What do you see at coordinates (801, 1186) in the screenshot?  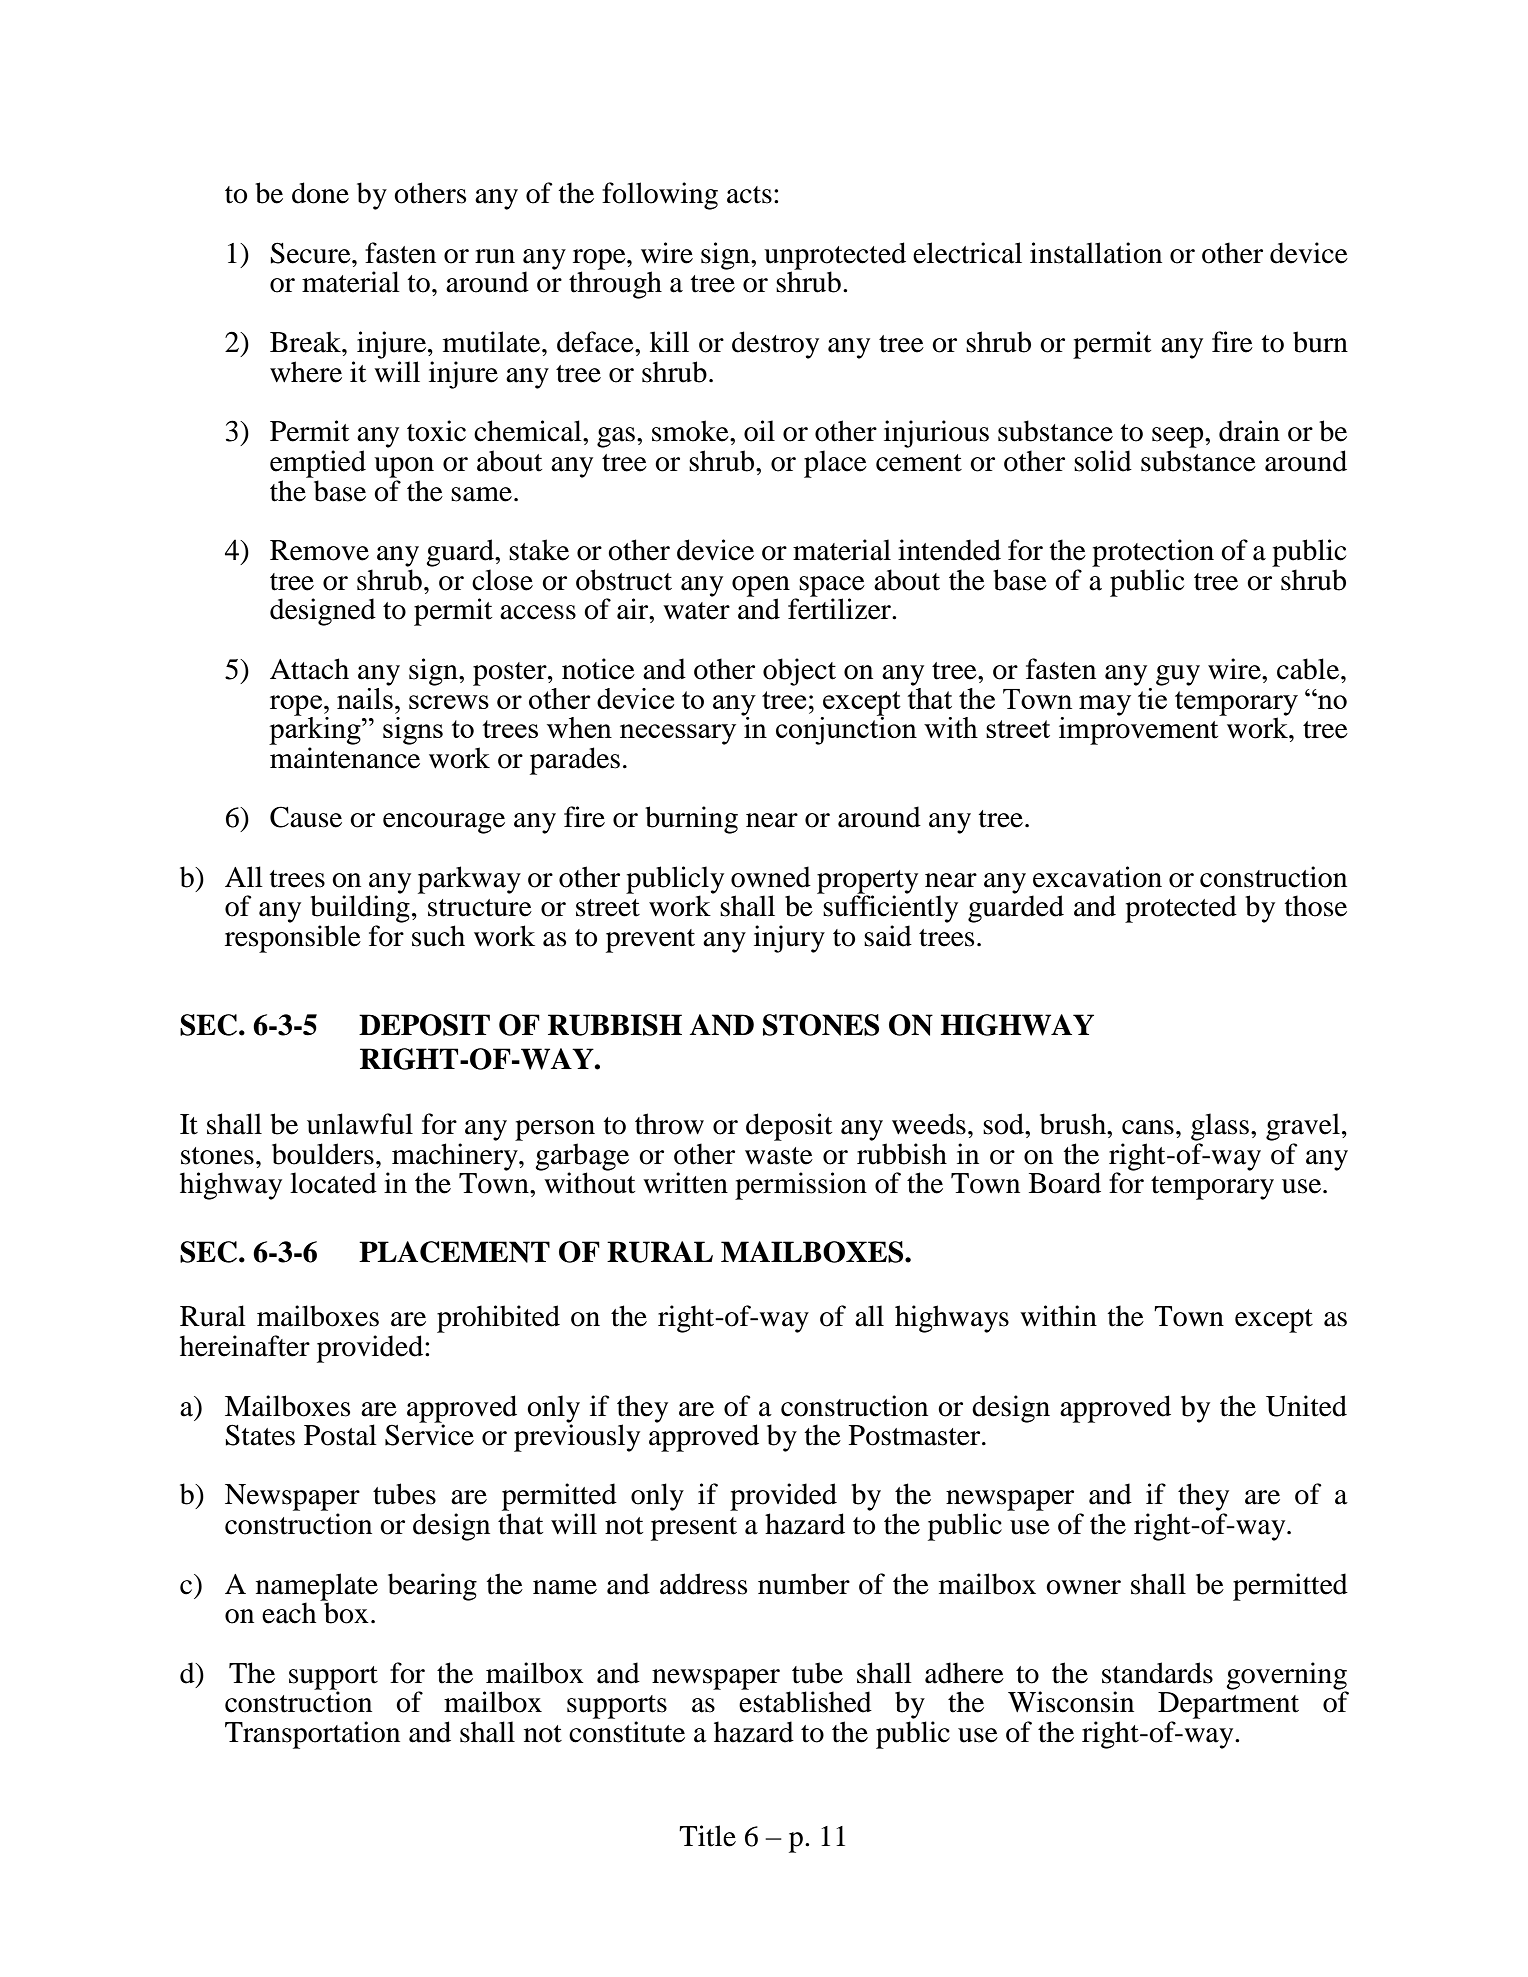 I see `permission` at bounding box center [801, 1186].
